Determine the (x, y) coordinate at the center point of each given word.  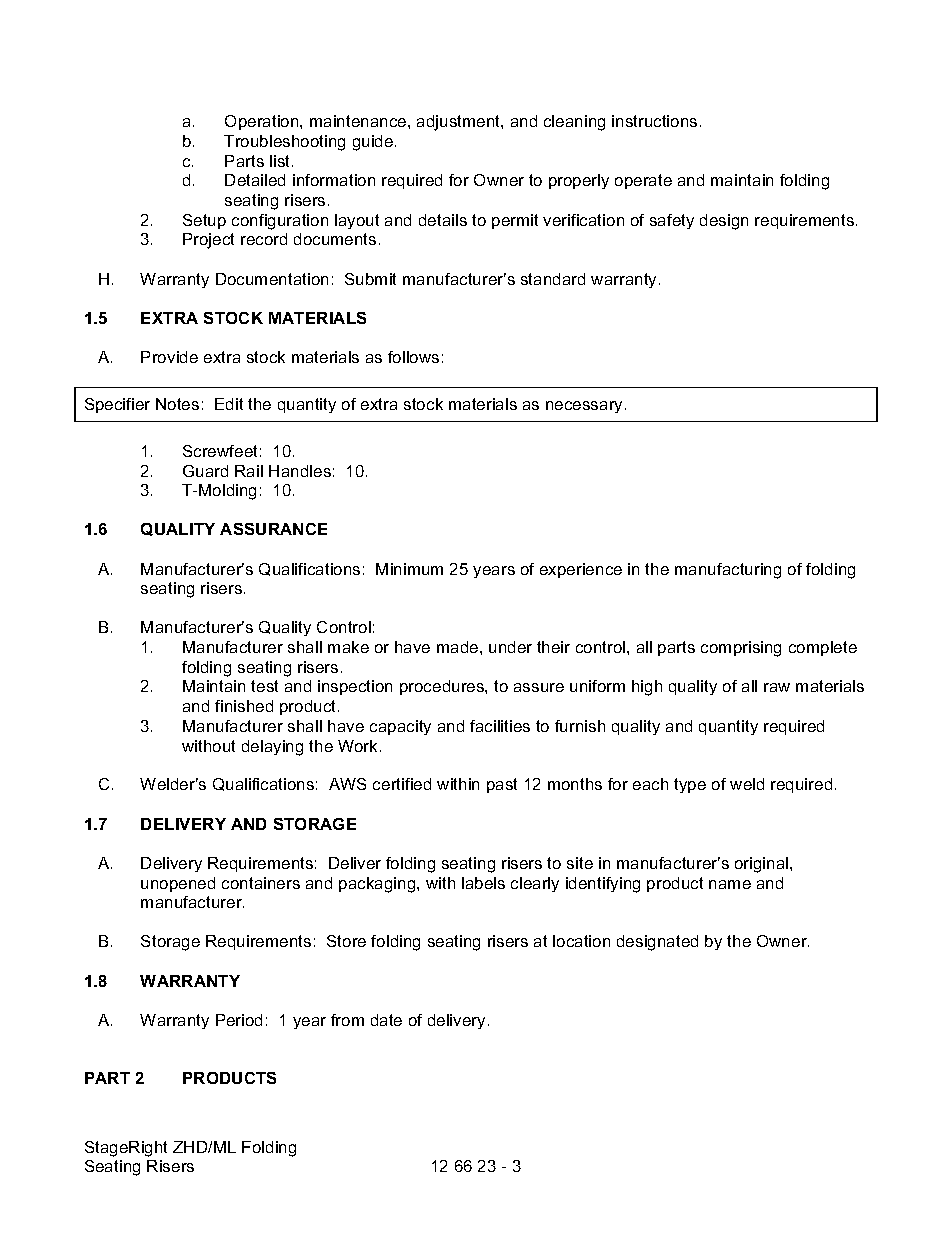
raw (777, 687)
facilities (500, 726)
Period (239, 1020)
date (386, 1020)
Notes (177, 404)
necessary (584, 407)
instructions (654, 121)
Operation (263, 122)
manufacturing (728, 571)
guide (374, 143)
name (730, 884)
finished (244, 706)
